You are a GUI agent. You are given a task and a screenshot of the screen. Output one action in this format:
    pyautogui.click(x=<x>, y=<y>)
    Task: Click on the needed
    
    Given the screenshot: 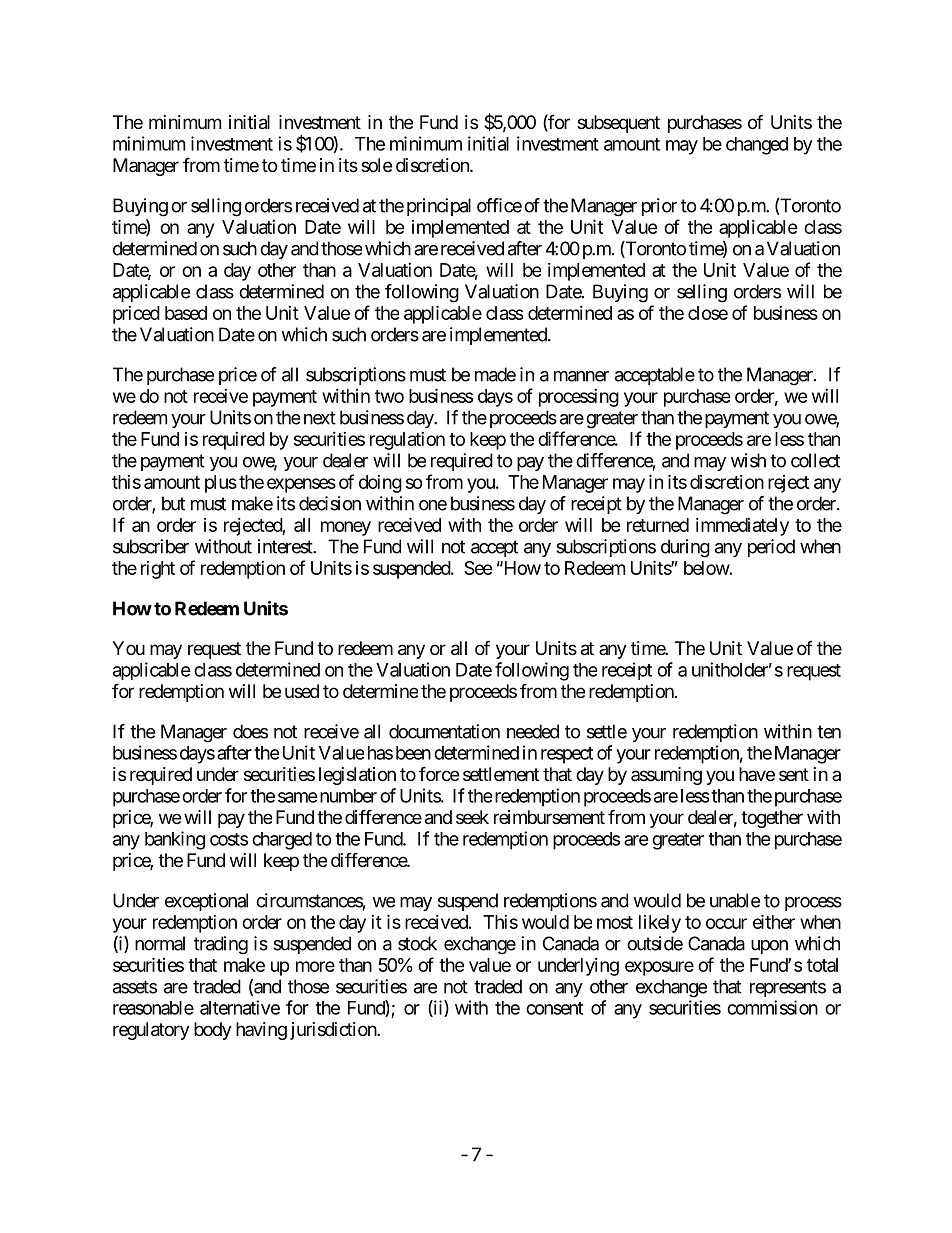 What is the action you would take?
    pyautogui.click(x=533, y=731)
